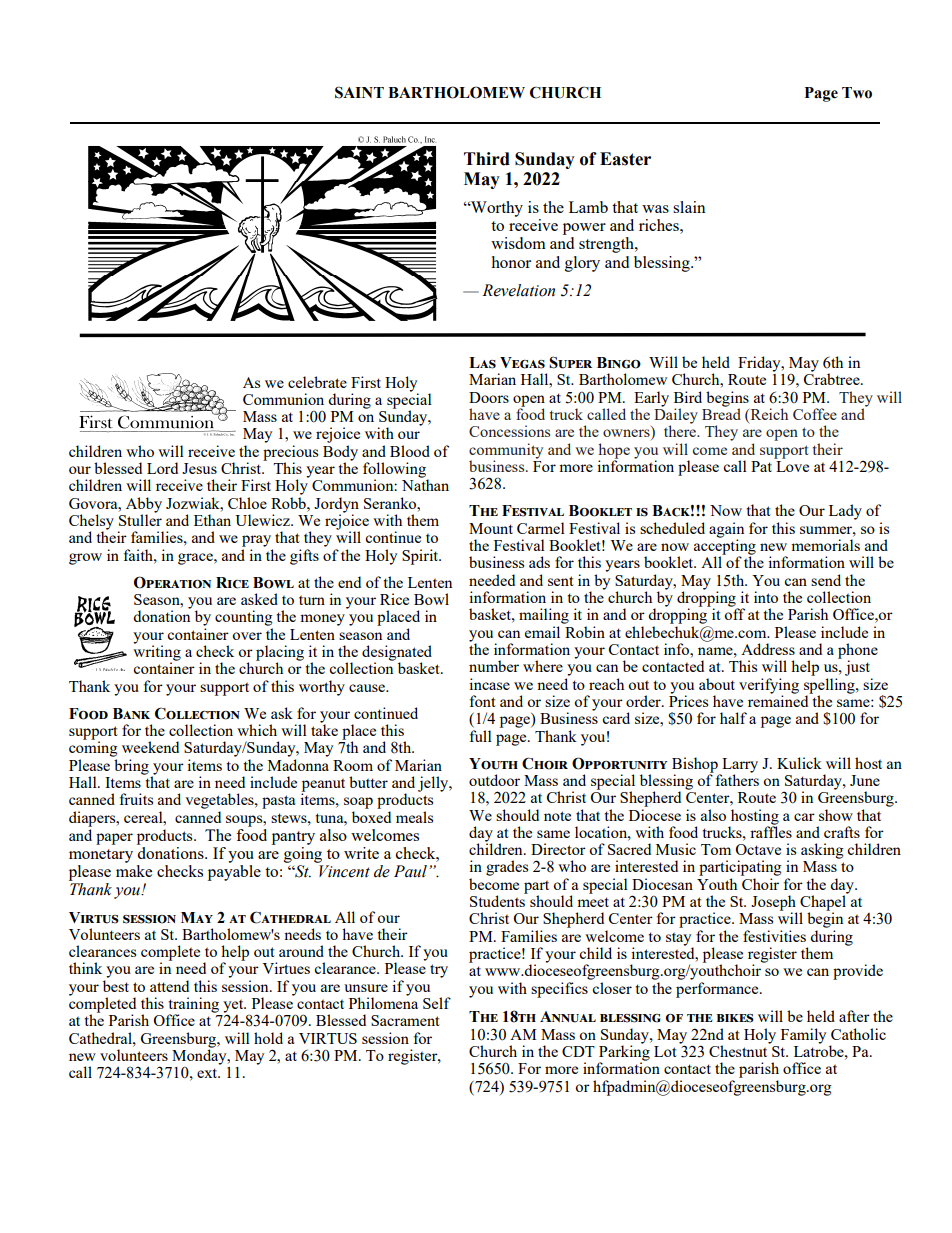 The image size is (952, 1233). I want to click on SAINT, so click(359, 92).
